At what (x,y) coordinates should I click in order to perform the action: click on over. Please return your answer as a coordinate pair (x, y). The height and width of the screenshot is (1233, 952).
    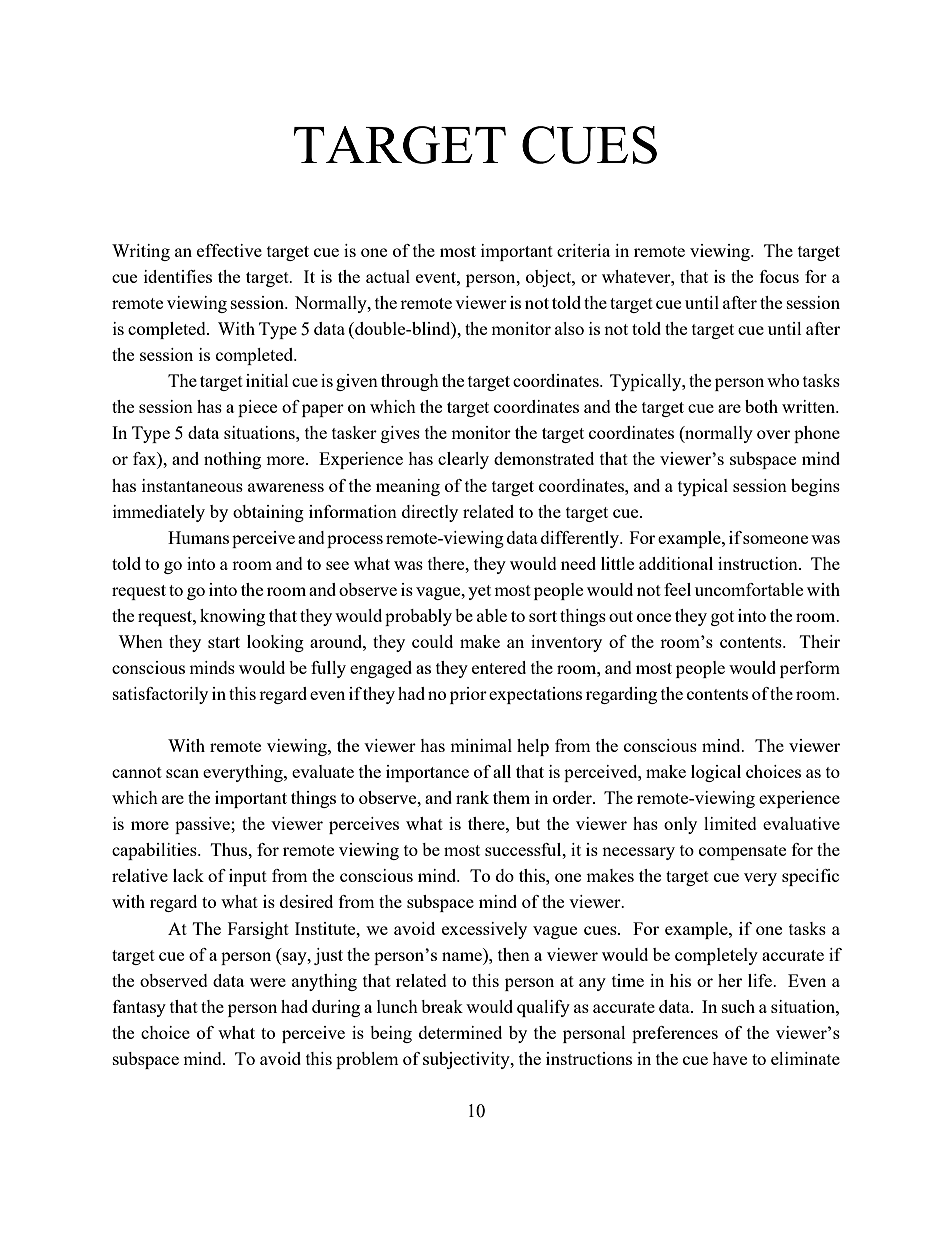
    Looking at the image, I should click on (773, 434).
